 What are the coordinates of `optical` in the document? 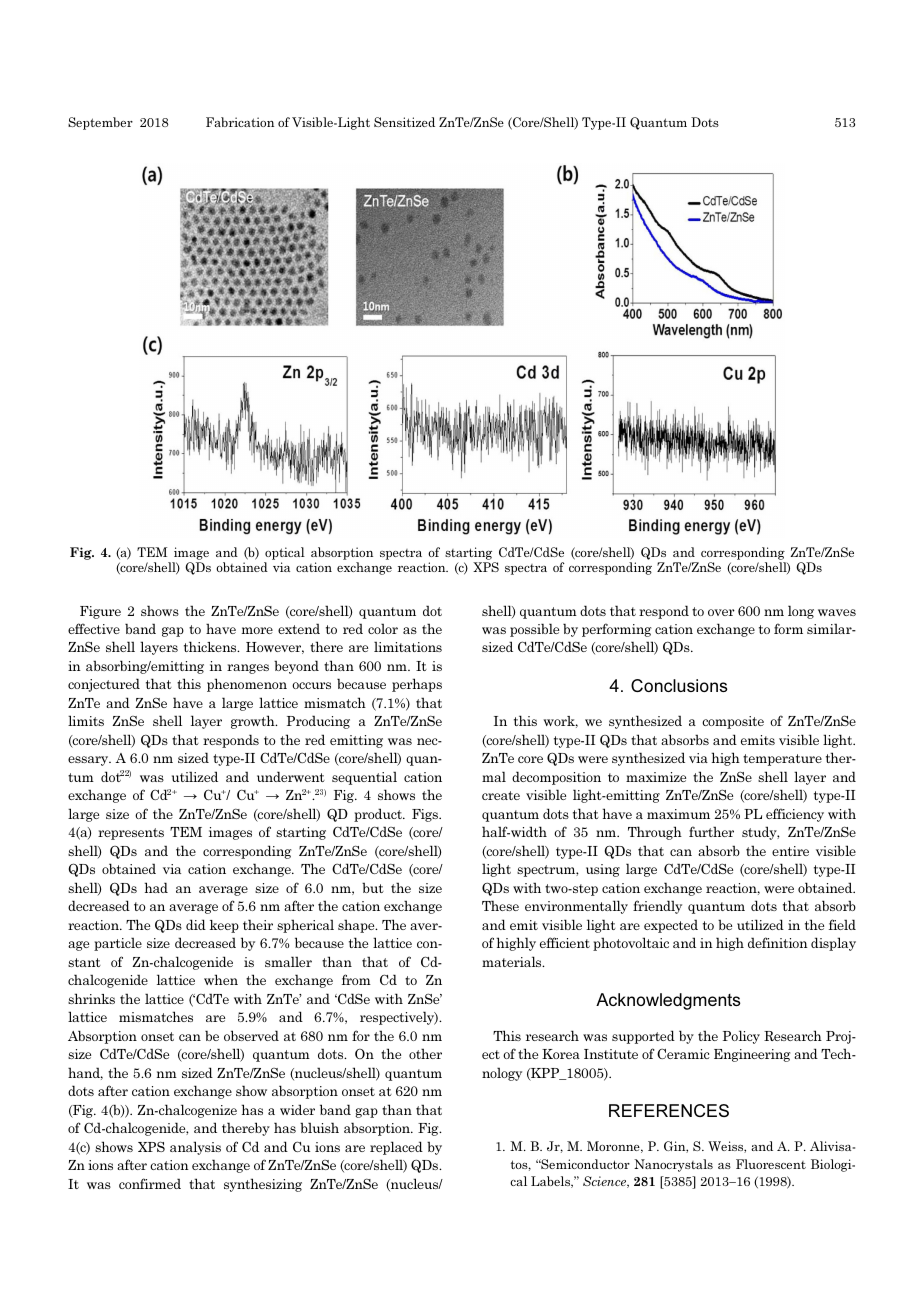 It's located at (284, 555).
